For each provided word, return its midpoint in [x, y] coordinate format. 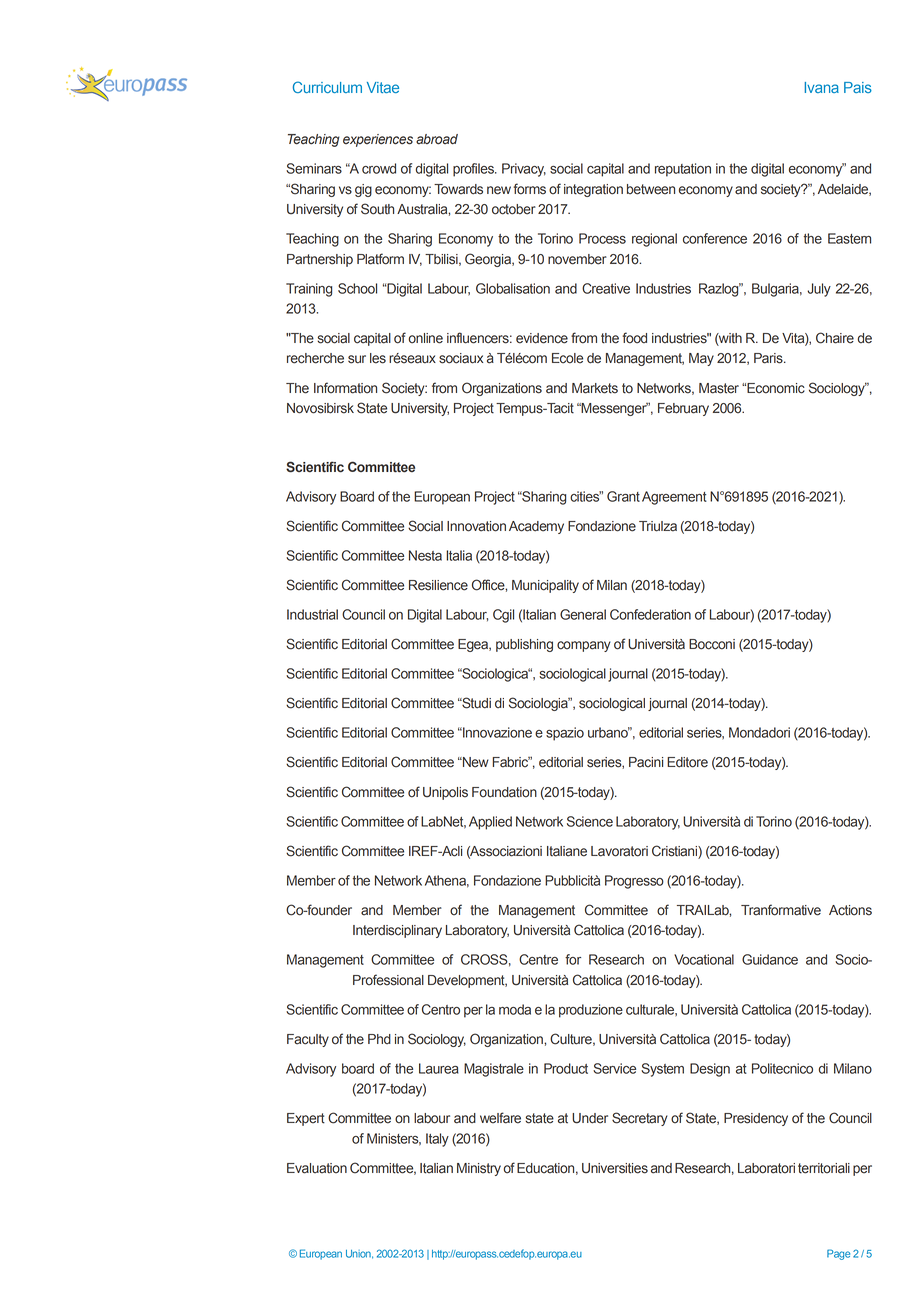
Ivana [822, 87]
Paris [769, 358]
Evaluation [317, 1168]
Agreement [674, 498]
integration [593, 190]
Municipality [545, 586]
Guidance [770, 959]
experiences [378, 140]
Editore [687, 762]
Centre [538, 959]
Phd [379, 1039]
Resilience [438, 585]
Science [590, 821]
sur [357, 359]
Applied [490, 823]
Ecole [567, 358]
